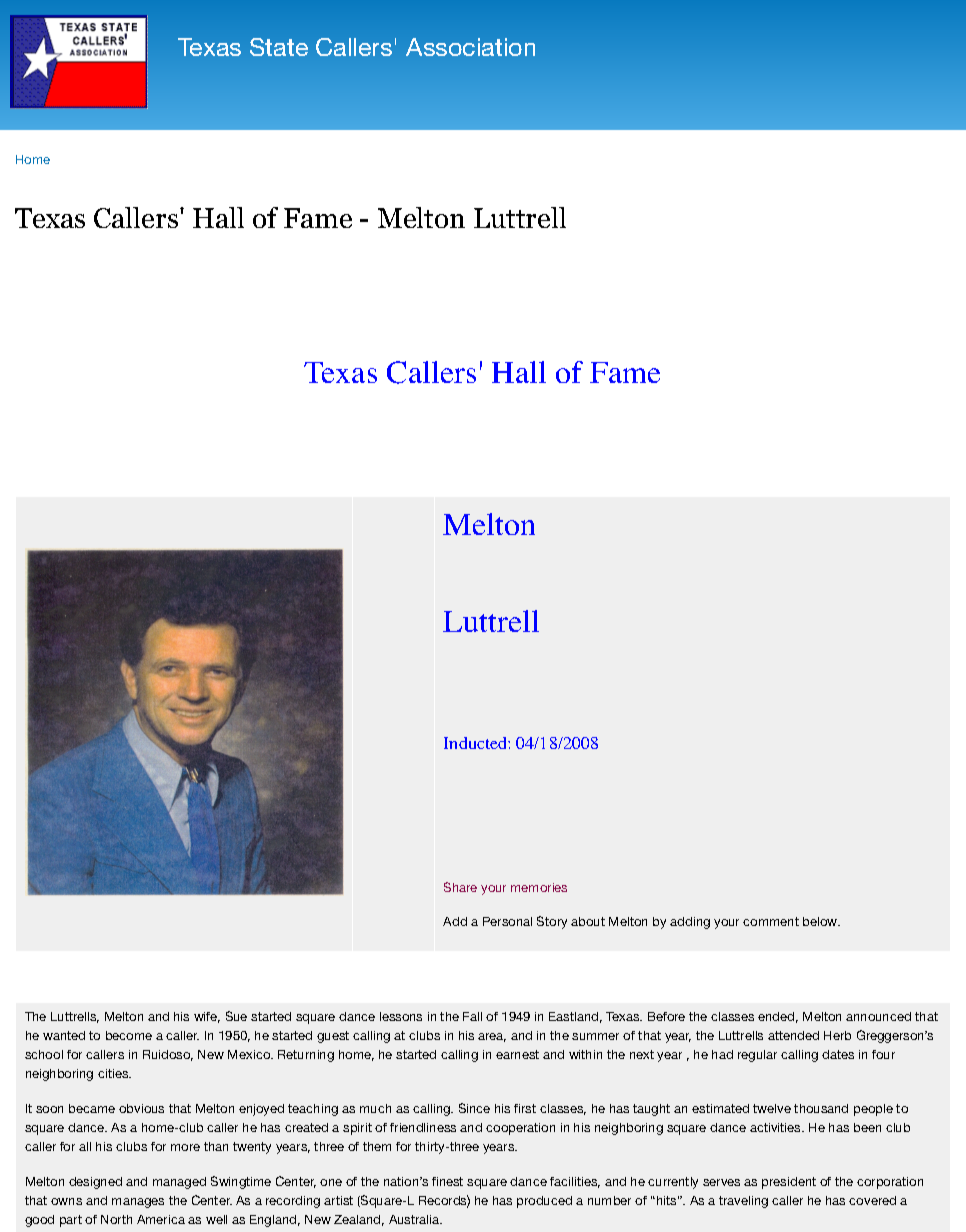 This page has height=1232, width=966. What do you see at coordinates (690, 923) in the page?
I see `adding` at bounding box center [690, 923].
